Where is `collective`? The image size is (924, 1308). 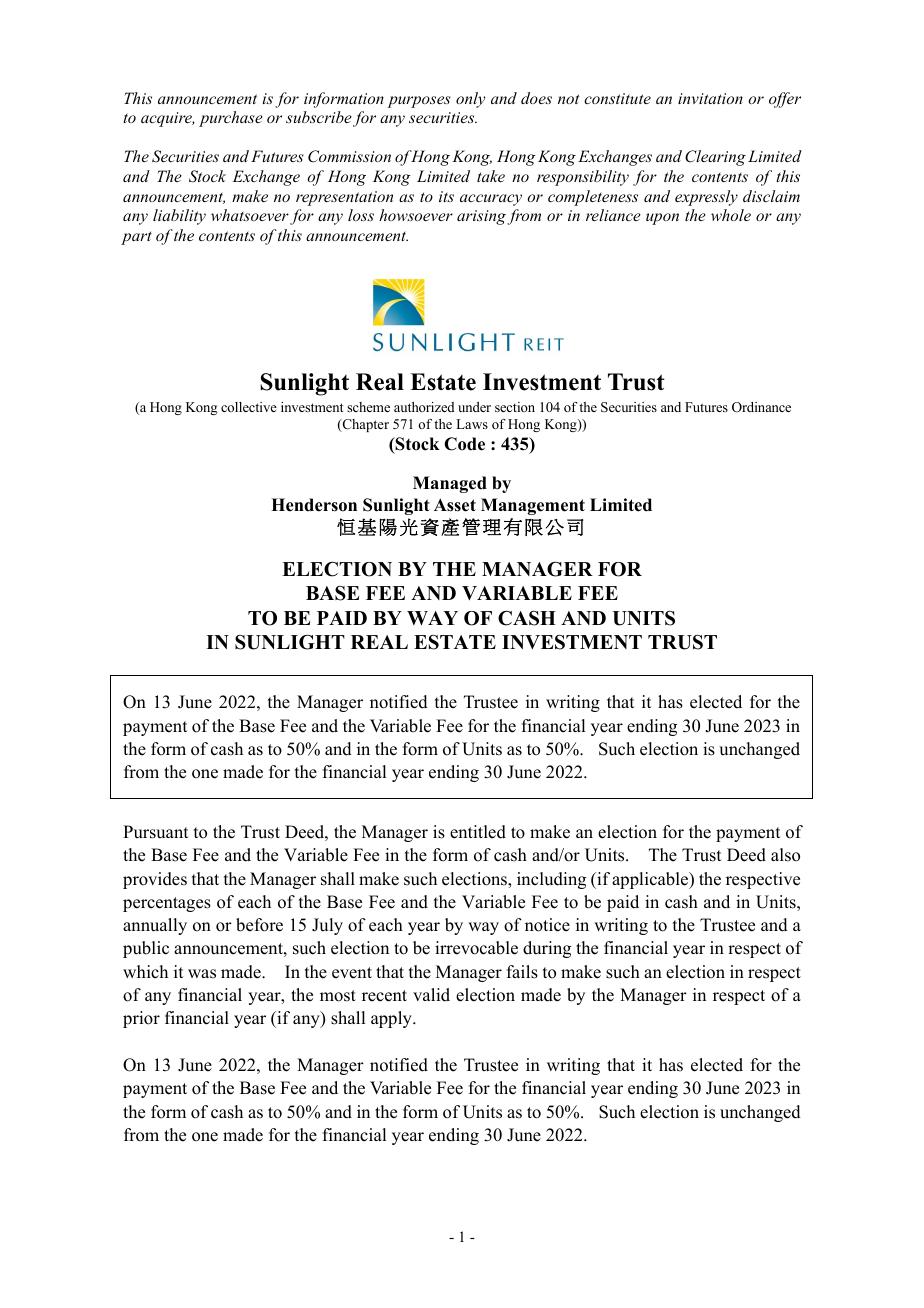 collective is located at coordinates (249, 407).
